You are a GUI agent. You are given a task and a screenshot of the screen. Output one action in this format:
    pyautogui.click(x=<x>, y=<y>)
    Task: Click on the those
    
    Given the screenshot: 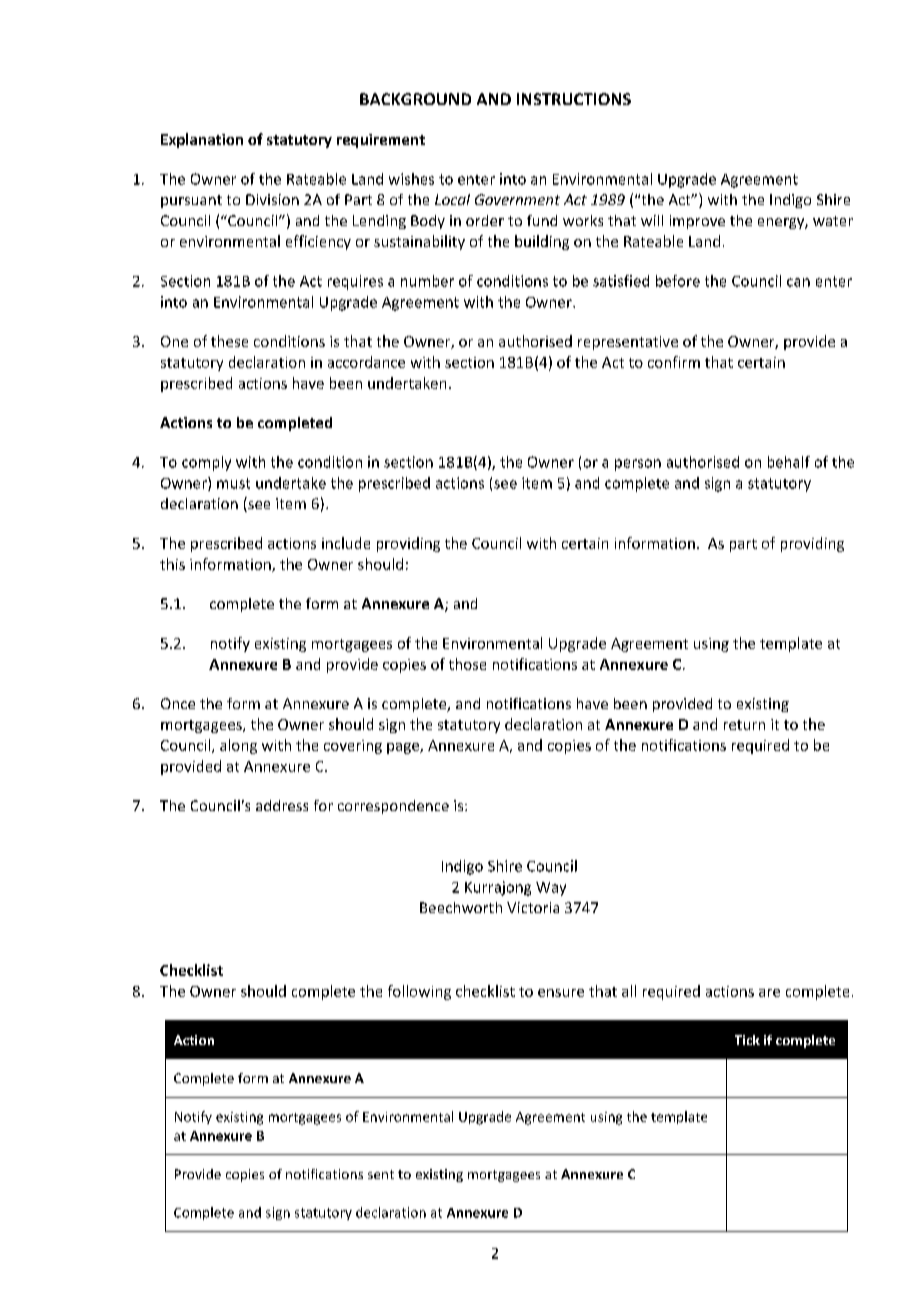 What is the action you would take?
    pyautogui.click(x=467, y=664)
